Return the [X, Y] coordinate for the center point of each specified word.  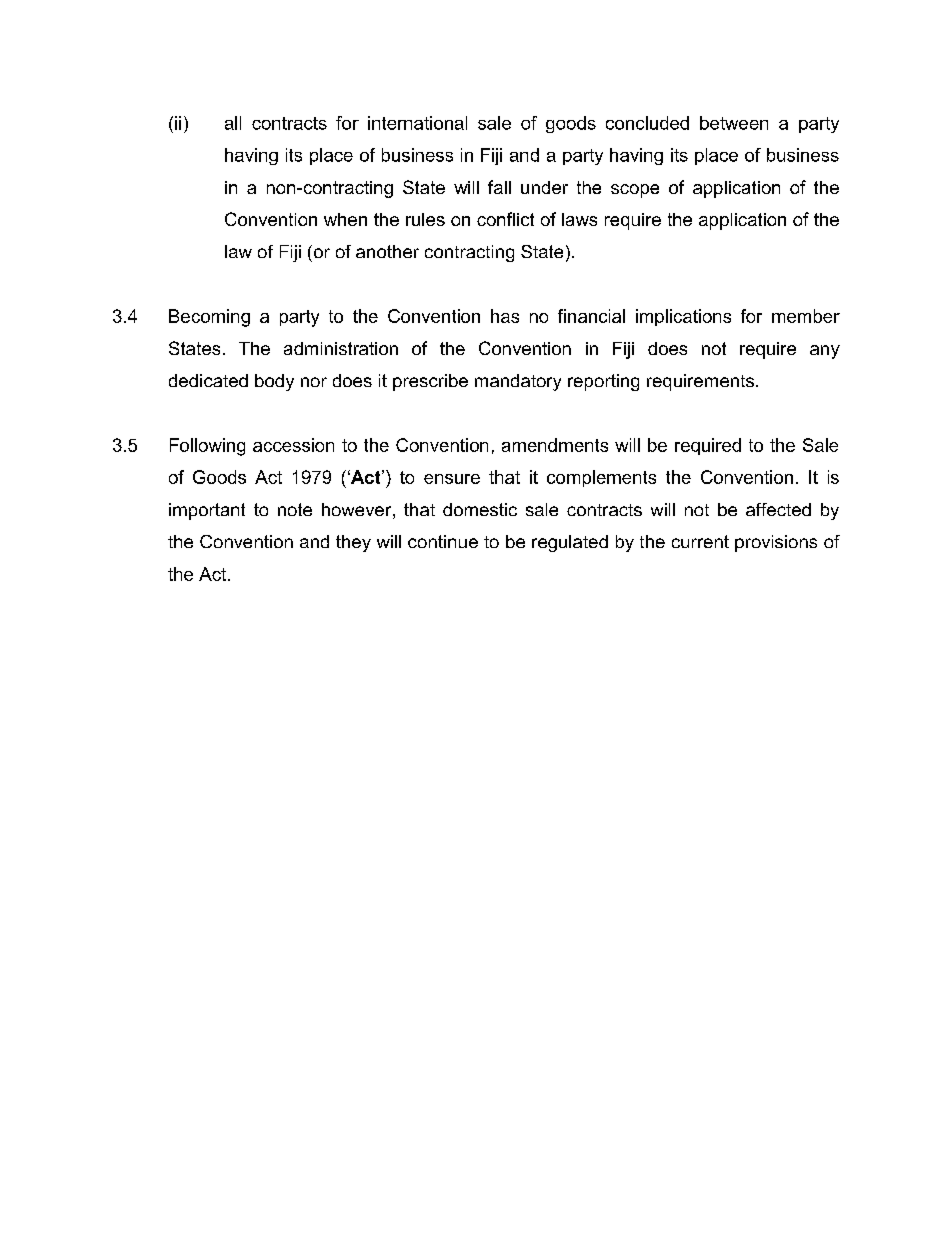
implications [683, 317]
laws [579, 219]
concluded [647, 123]
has [505, 316]
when [345, 219]
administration [341, 348]
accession [293, 445]
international [417, 123]
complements [601, 478]
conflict [505, 219]
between [734, 123]
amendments [555, 445]
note [295, 509]
